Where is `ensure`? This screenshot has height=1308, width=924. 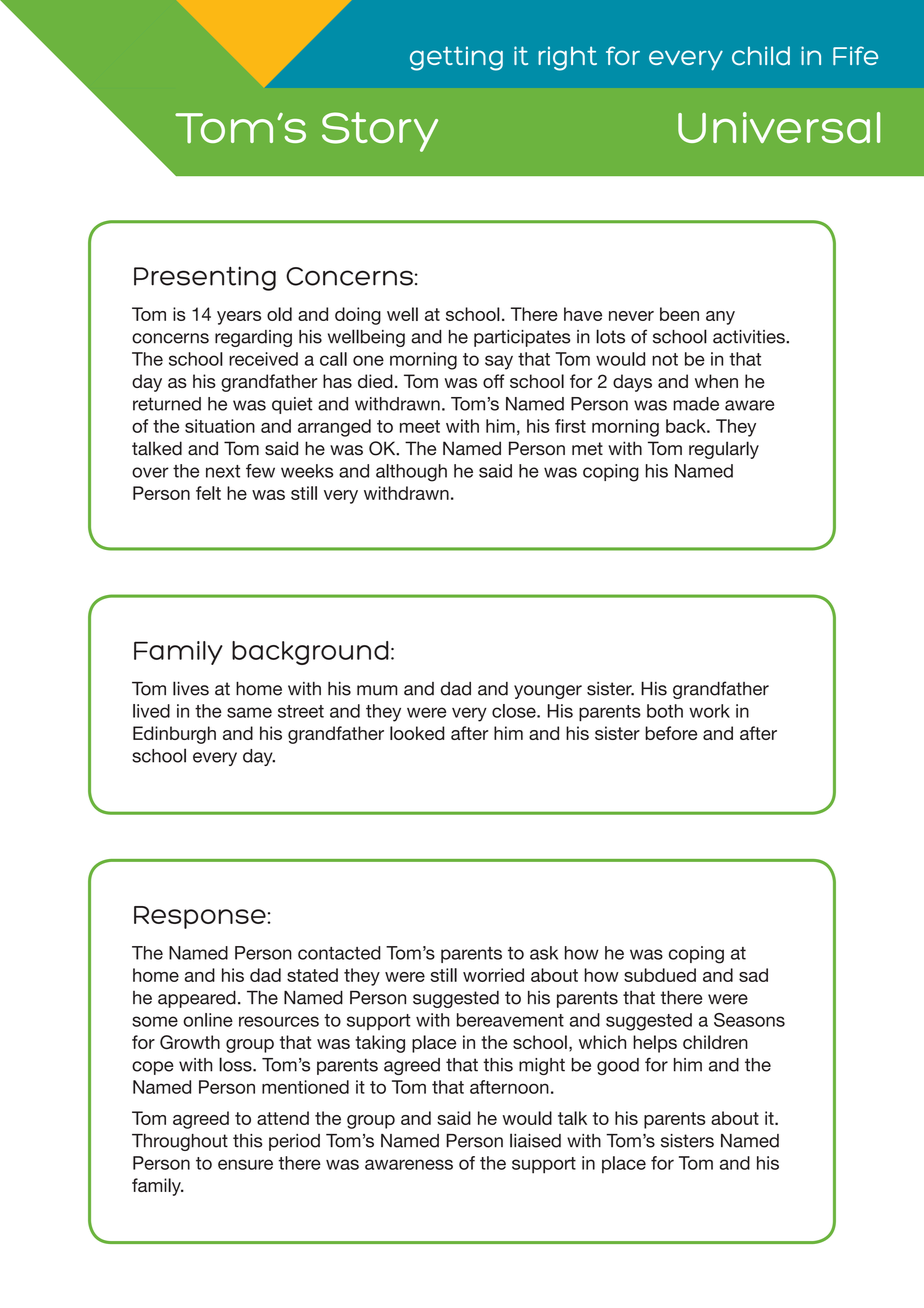 ensure is located at coordinates (245, 1164).
